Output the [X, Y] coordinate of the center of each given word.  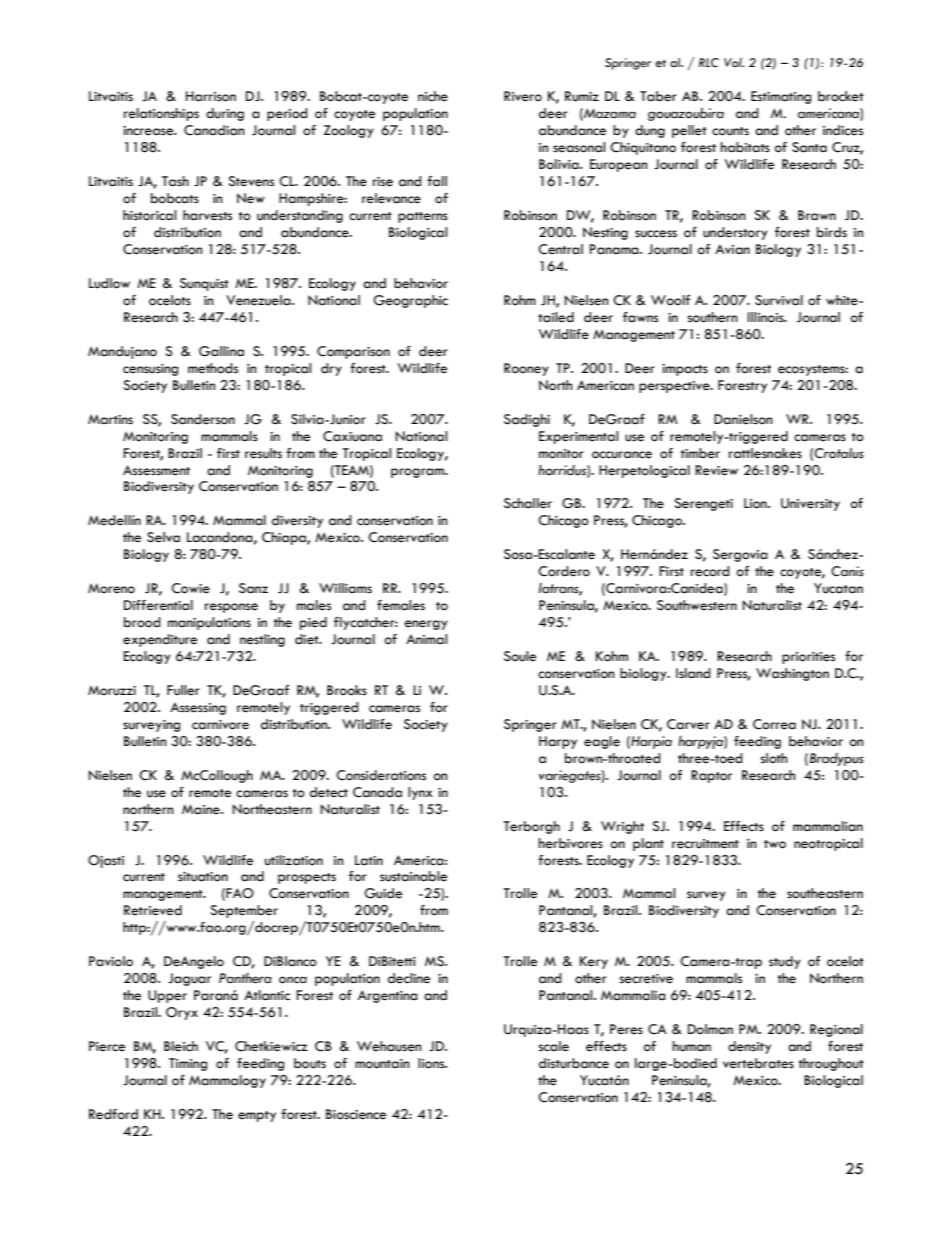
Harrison [211, 96]
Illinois [767, 317]
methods [213, 368]
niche [433, 96]
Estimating [781, 97]
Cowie [190, 588]
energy [426, 625]
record [710, 571]
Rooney [526, 369]
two [775, 844]
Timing [188, 1064]
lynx [420, 793]
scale [554, 1046]
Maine [202, 809]
